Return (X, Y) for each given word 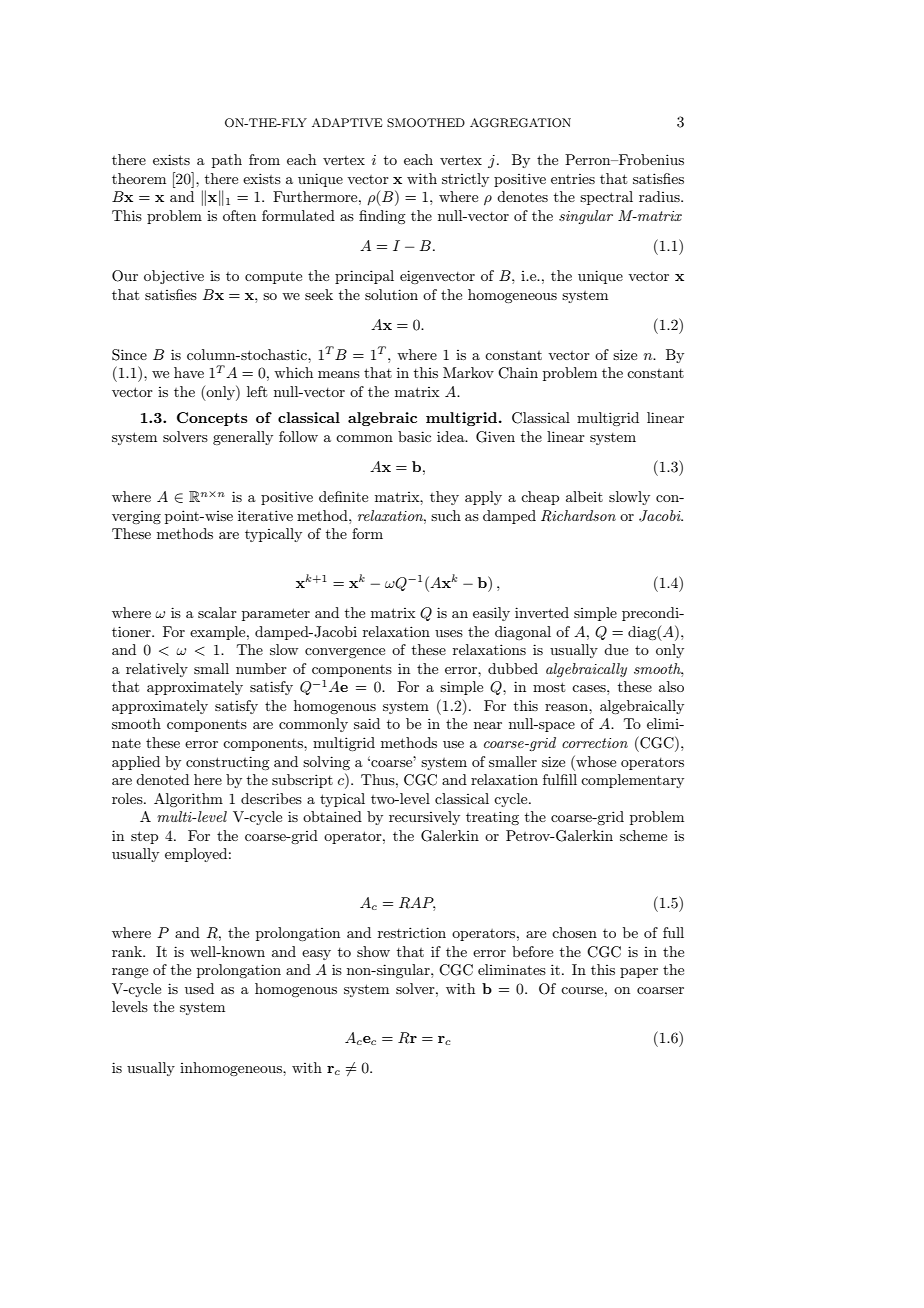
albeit (584, 496)
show (373, 951)
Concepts (212, 419)
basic (414, 436)
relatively (157, 670)
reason (567, 707)
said (367, 723)
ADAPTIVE (347, 122)
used (199, 988)
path (227, 161)
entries (573, 179)
